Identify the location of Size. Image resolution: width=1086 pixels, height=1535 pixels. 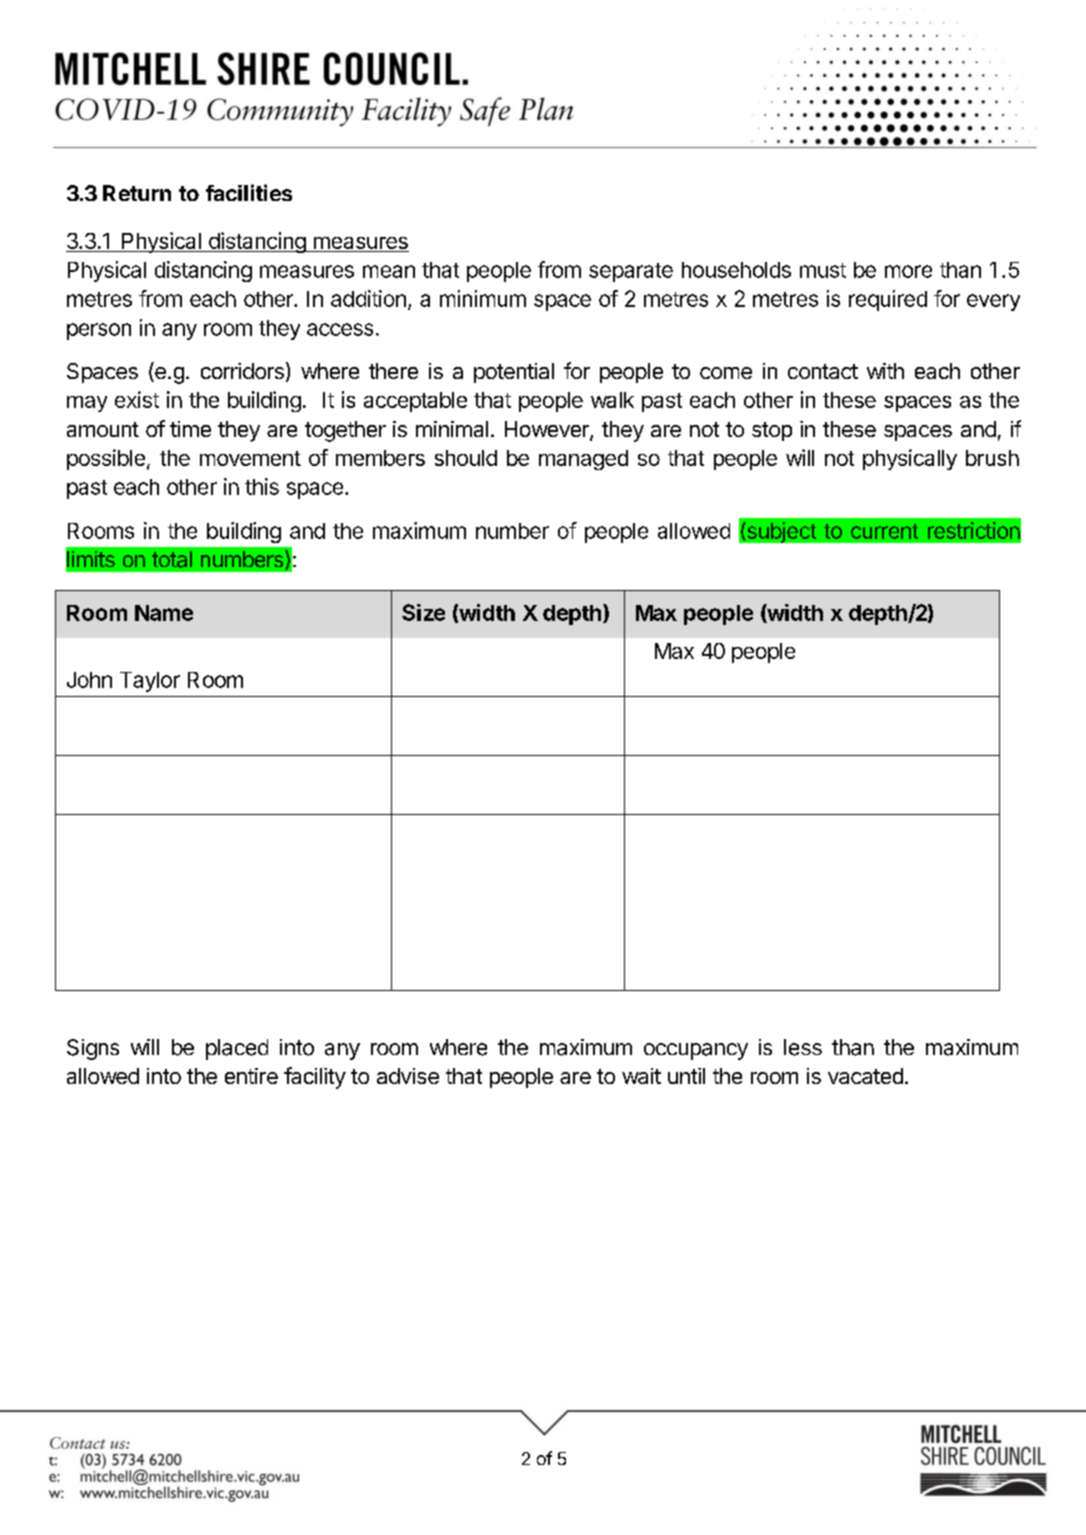
(423, 612).
